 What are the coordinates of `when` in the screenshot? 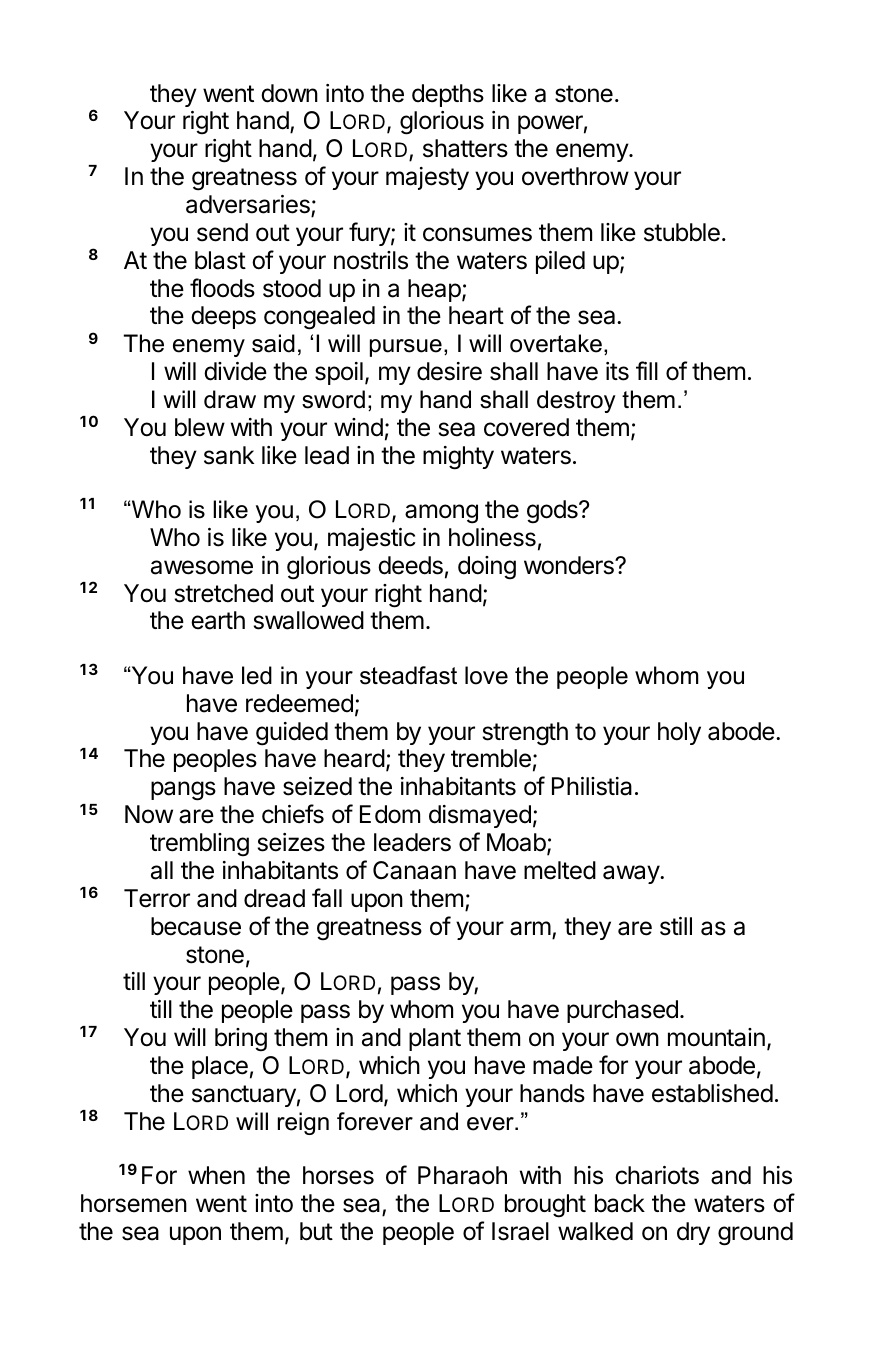 It's located at (216, 1175).
